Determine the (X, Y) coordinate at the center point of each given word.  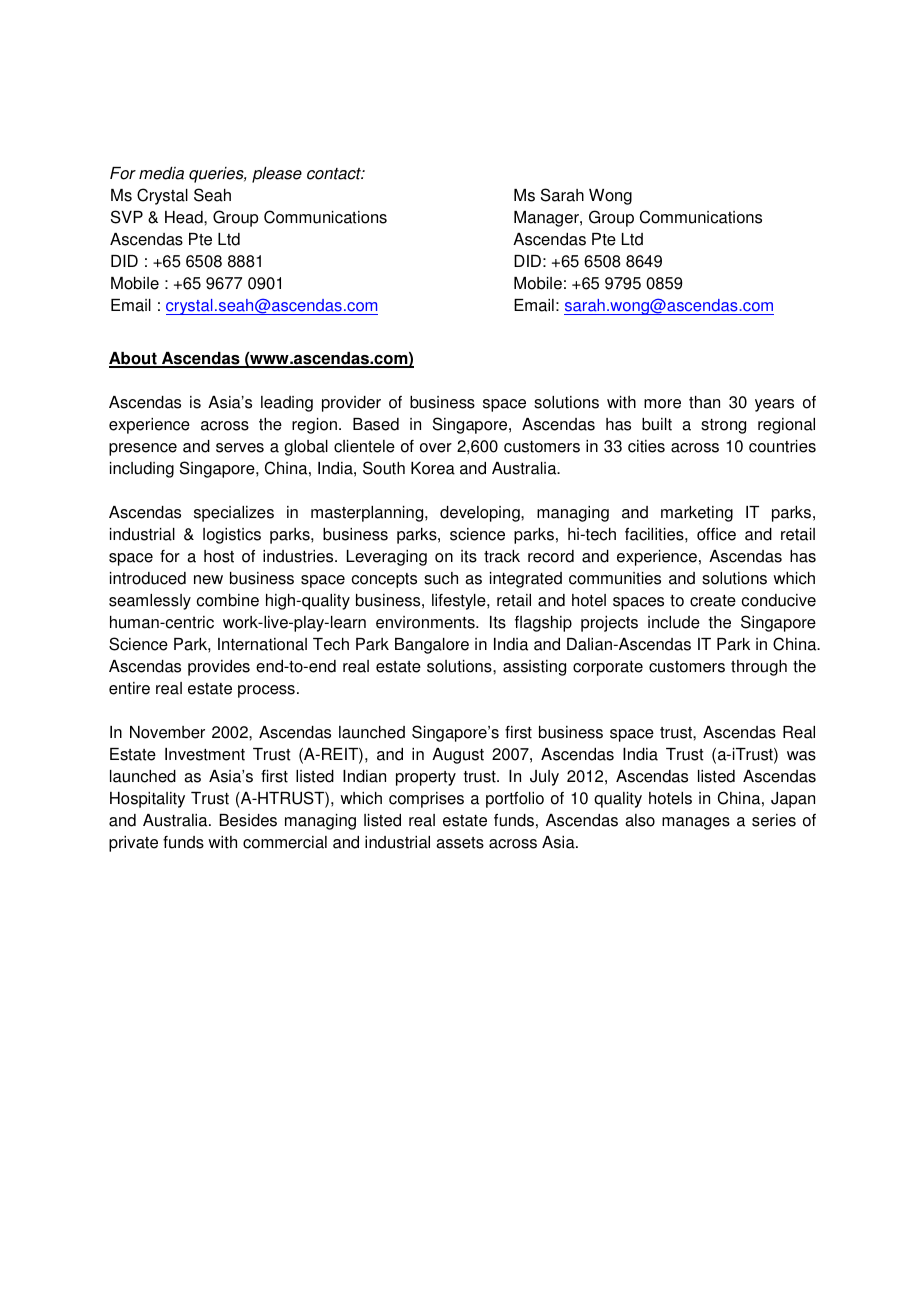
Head (185, 217)
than (704, 402)
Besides (248, 820)
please (277, 175)
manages (696, 823)
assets (460, 843)
